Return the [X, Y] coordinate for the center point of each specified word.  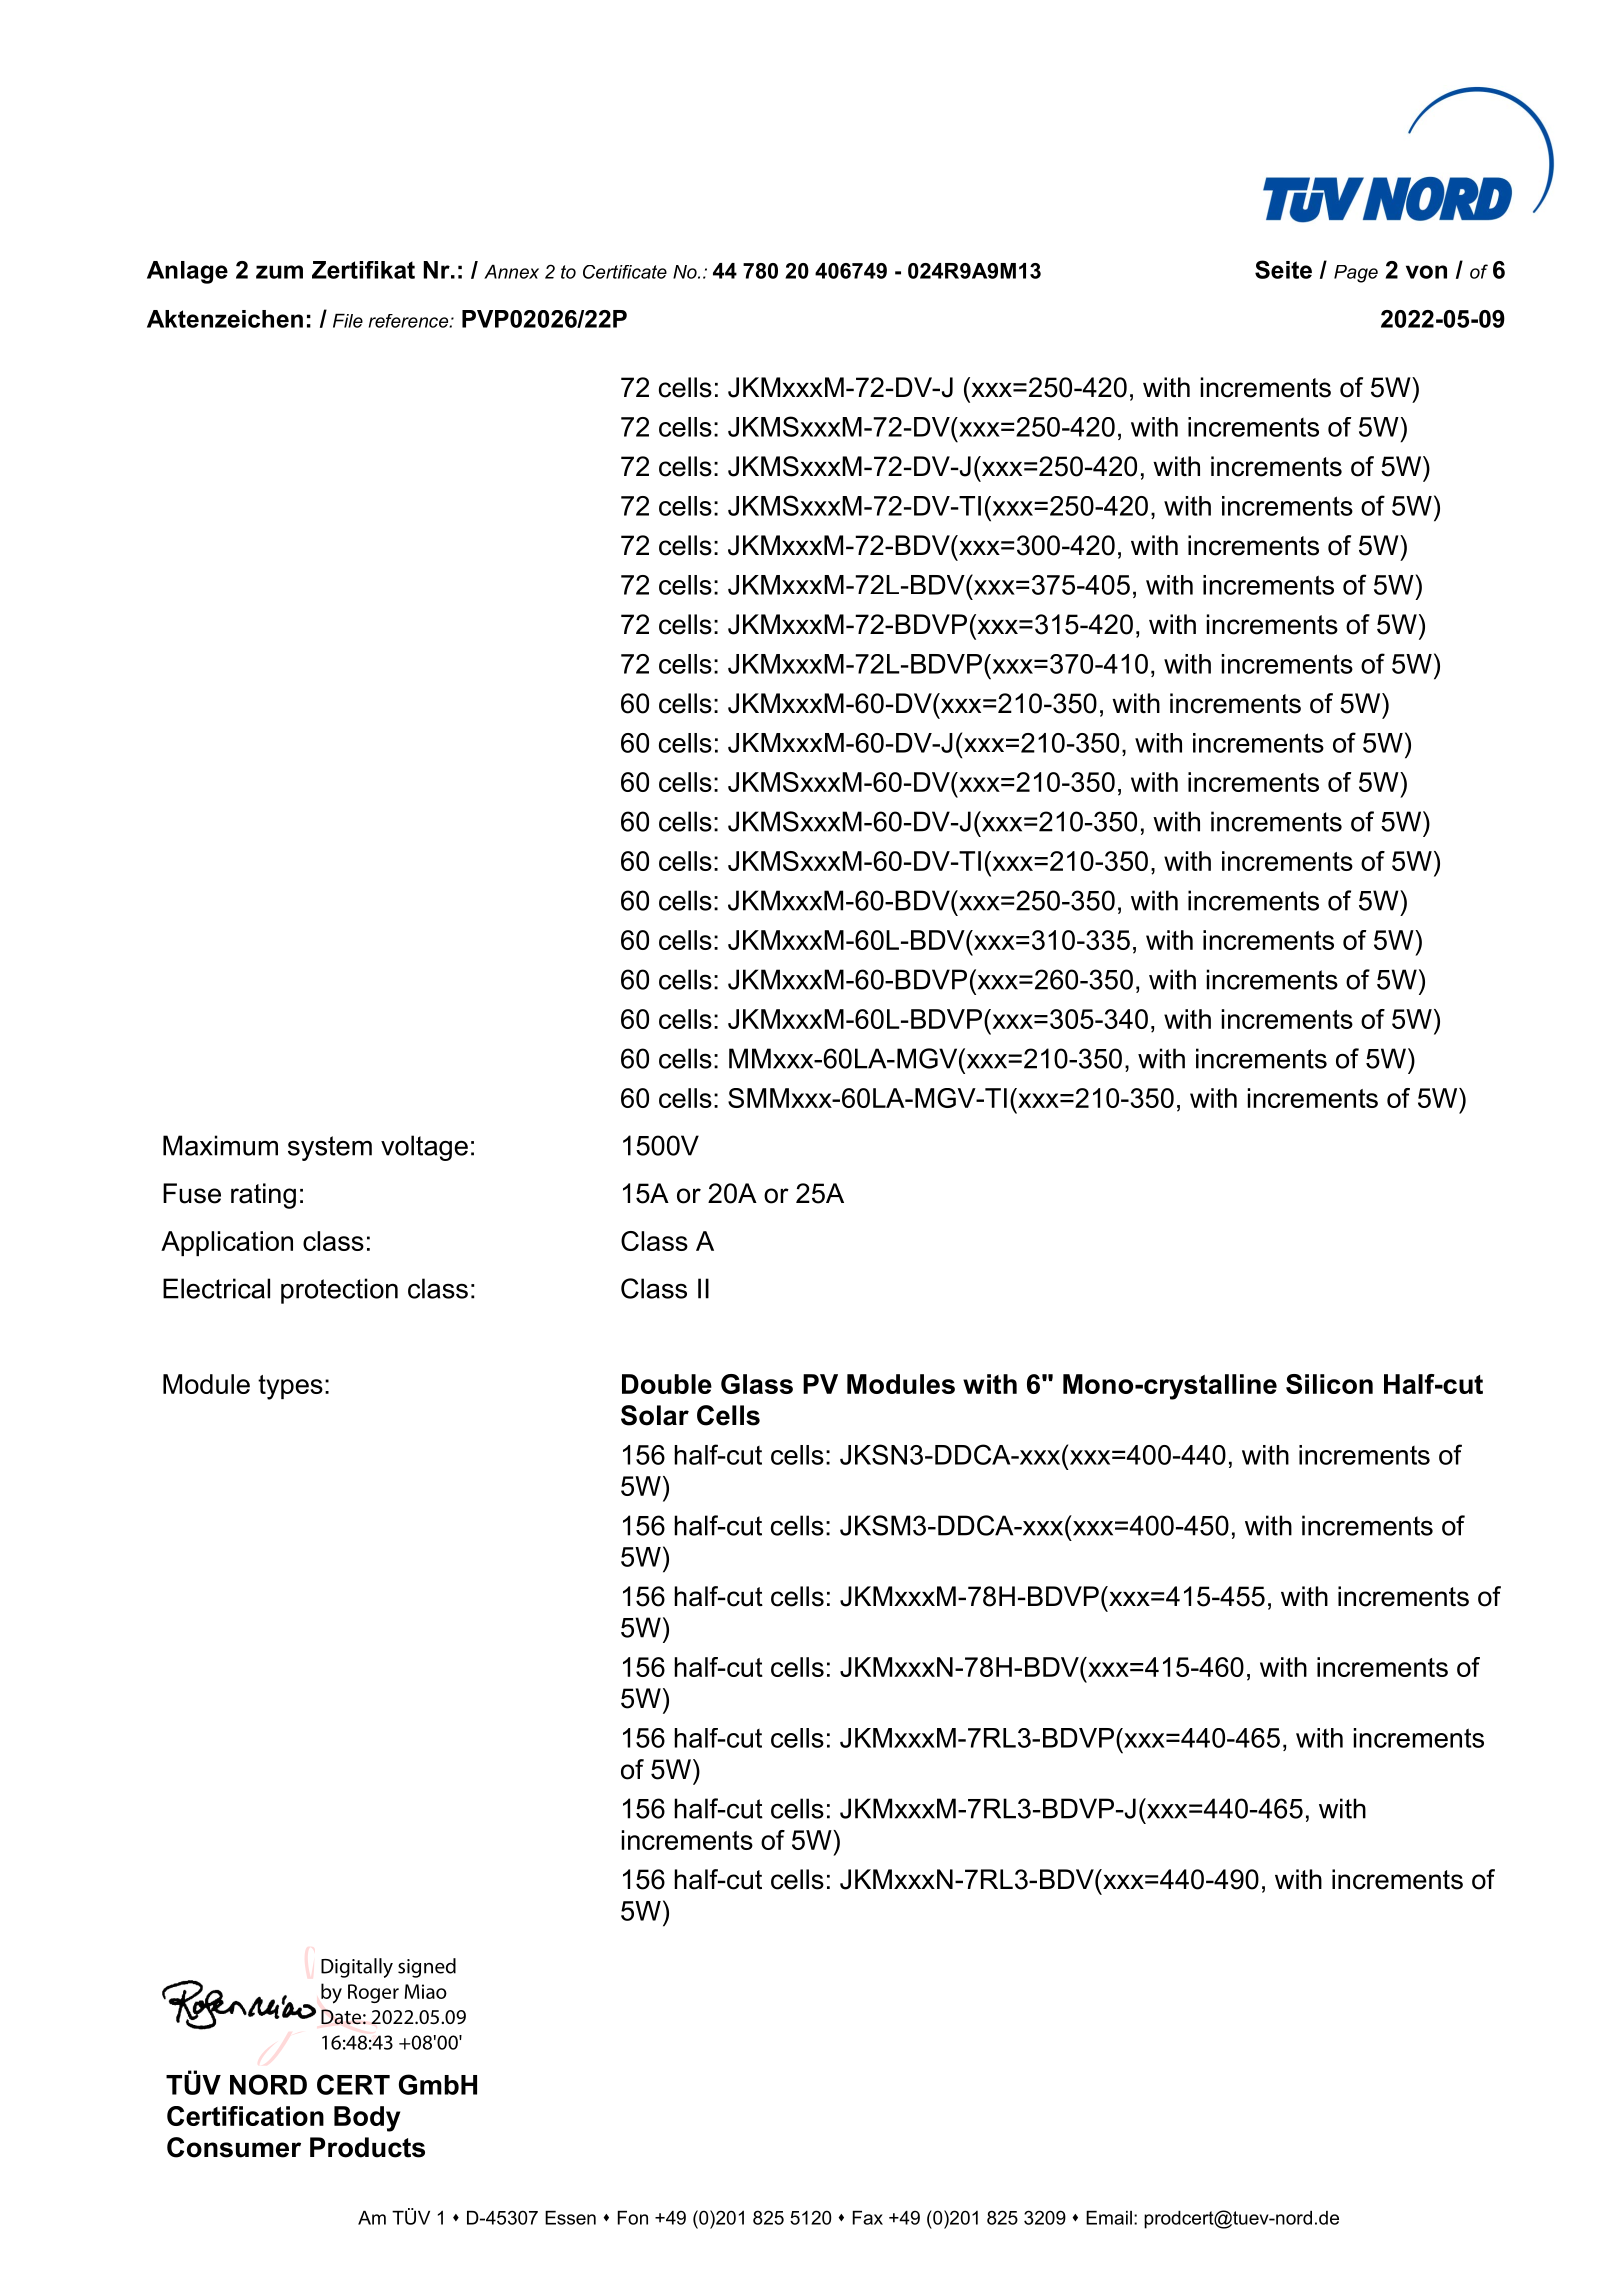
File [348, 321]
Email [1109, 2218]
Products [367, 2147]
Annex [511, 272]
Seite [1283, 269]
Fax [868, 2218]
